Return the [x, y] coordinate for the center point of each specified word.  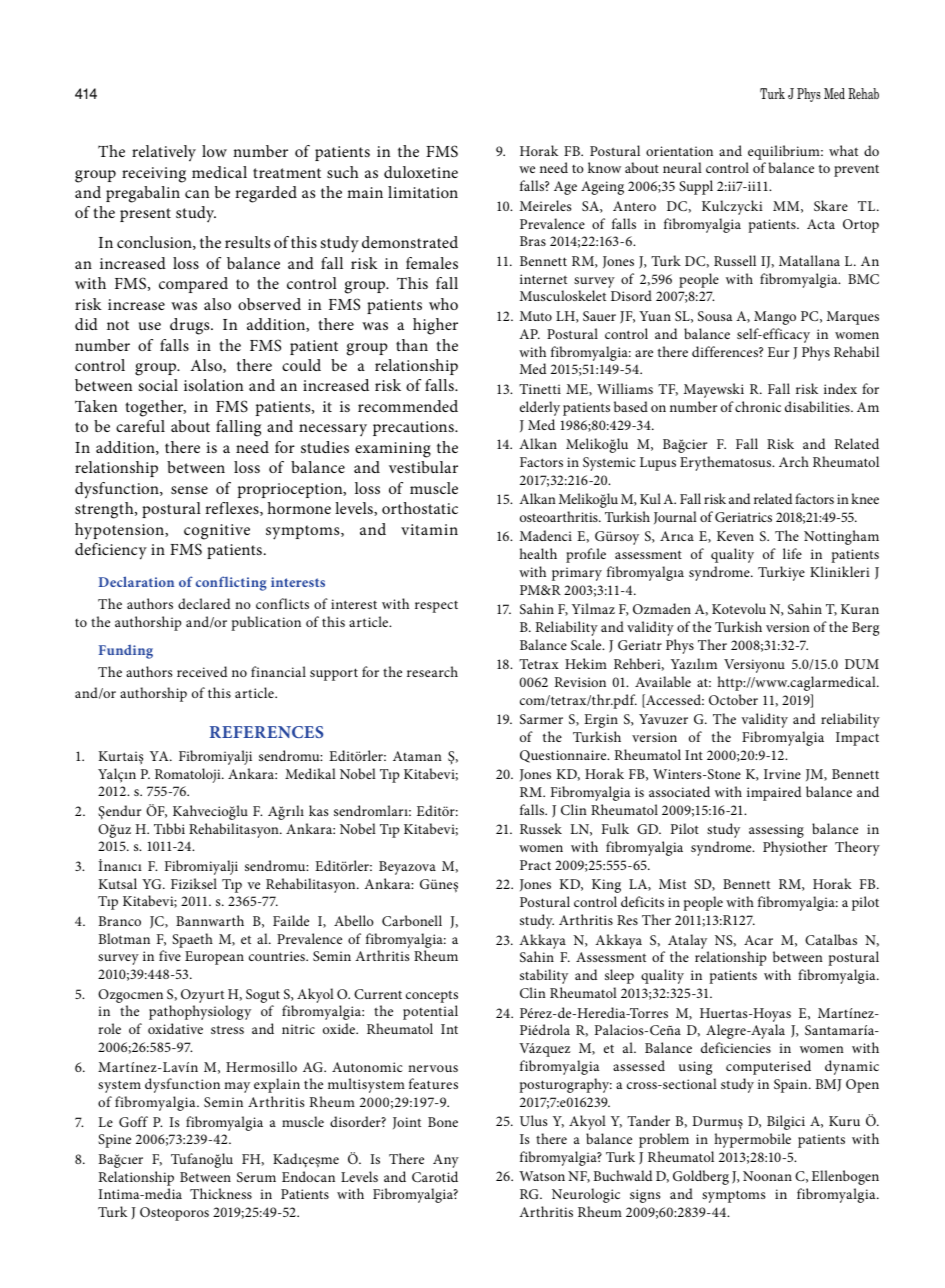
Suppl [696, 187]
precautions [414, 428]
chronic [758, 406]
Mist [672, 884]
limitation [423, 192]
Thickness [221, 1193]
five [170, 955]
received [202, 671]
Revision [580, 682]
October [733, 699]
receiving [154, 175]
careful [140, 426]
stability [544, 976]
